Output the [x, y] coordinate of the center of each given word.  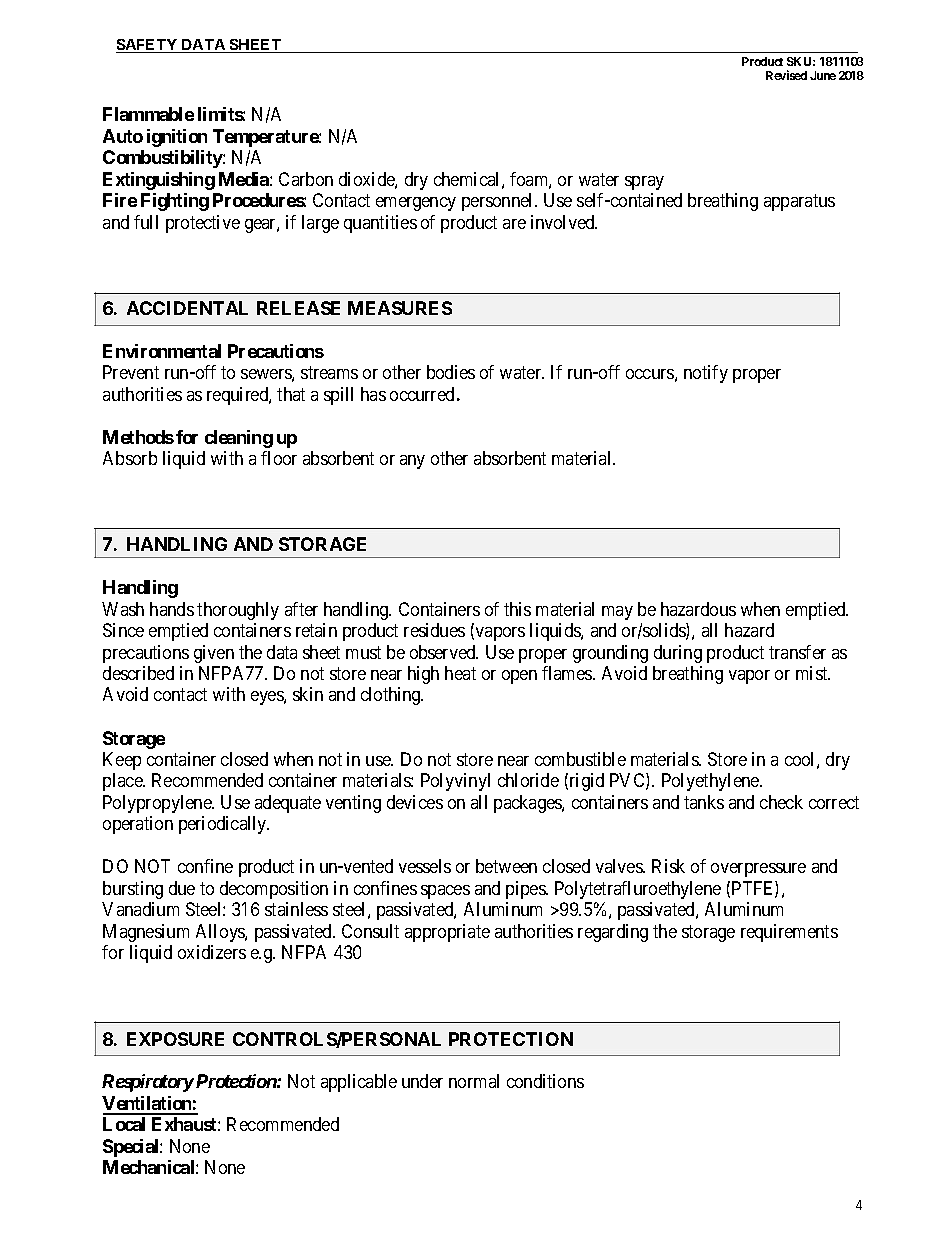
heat [460, 673]
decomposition [274, 890]
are [514, 224]
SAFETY [148, 46]
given [214, 654]
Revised [786, 75]
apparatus [799, 202]
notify [706, 374]
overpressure [758, 870]
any [412, 462]
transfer [797, 652]
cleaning [239, 439]
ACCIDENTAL [187, 308]
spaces [445, 892]
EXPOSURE [175, 1039]
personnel [499, 202]
